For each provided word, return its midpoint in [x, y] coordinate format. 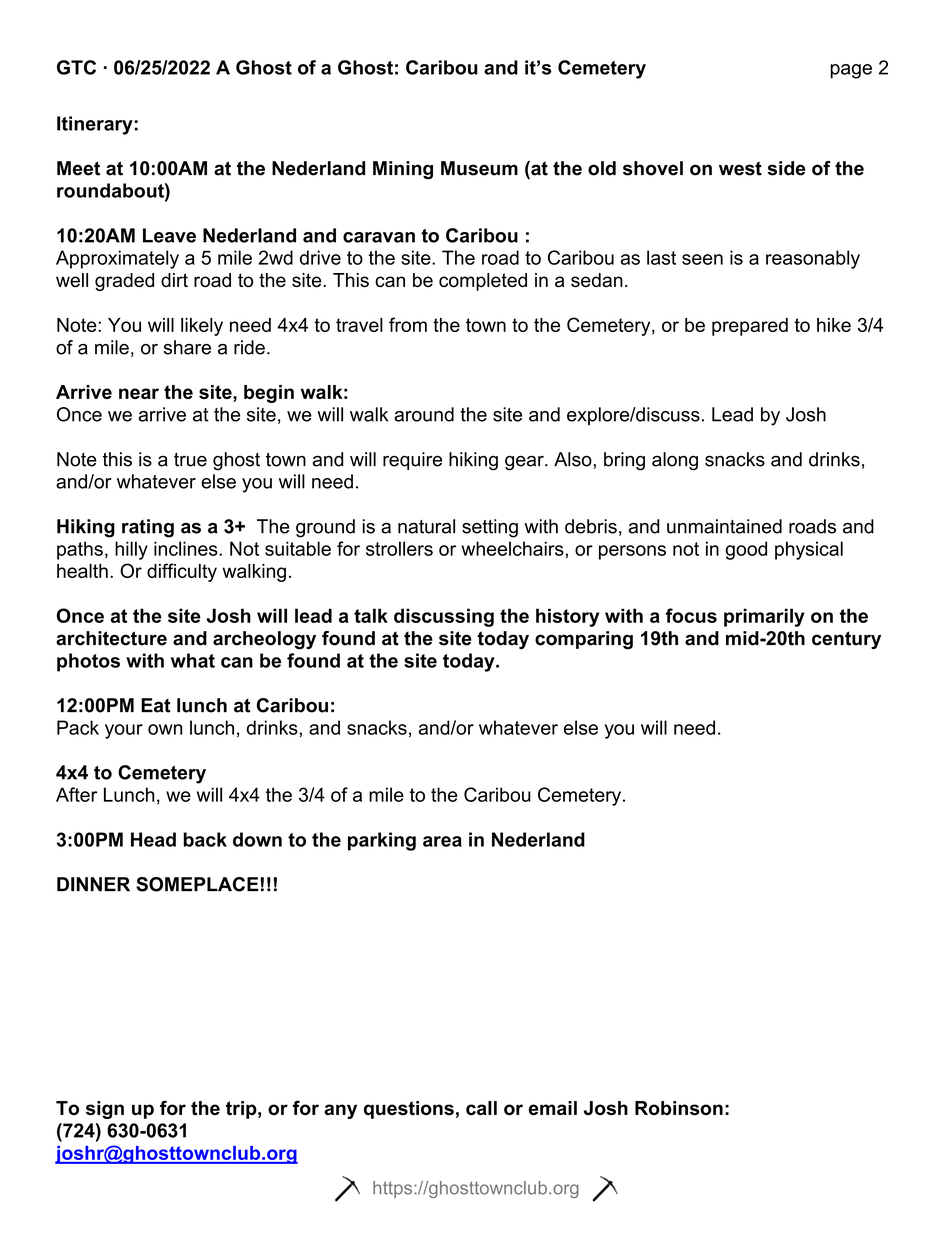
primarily [764, 617]
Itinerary [96, 125]
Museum [479, 168]
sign [105, 1110]
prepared [750, 327]
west [740, 168]
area [442, 841]
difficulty [182, 572]
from [408, 324]
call [481, 1108]
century [846, 640]
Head [153, 839]
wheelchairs [513, 548]
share [187, 347]
